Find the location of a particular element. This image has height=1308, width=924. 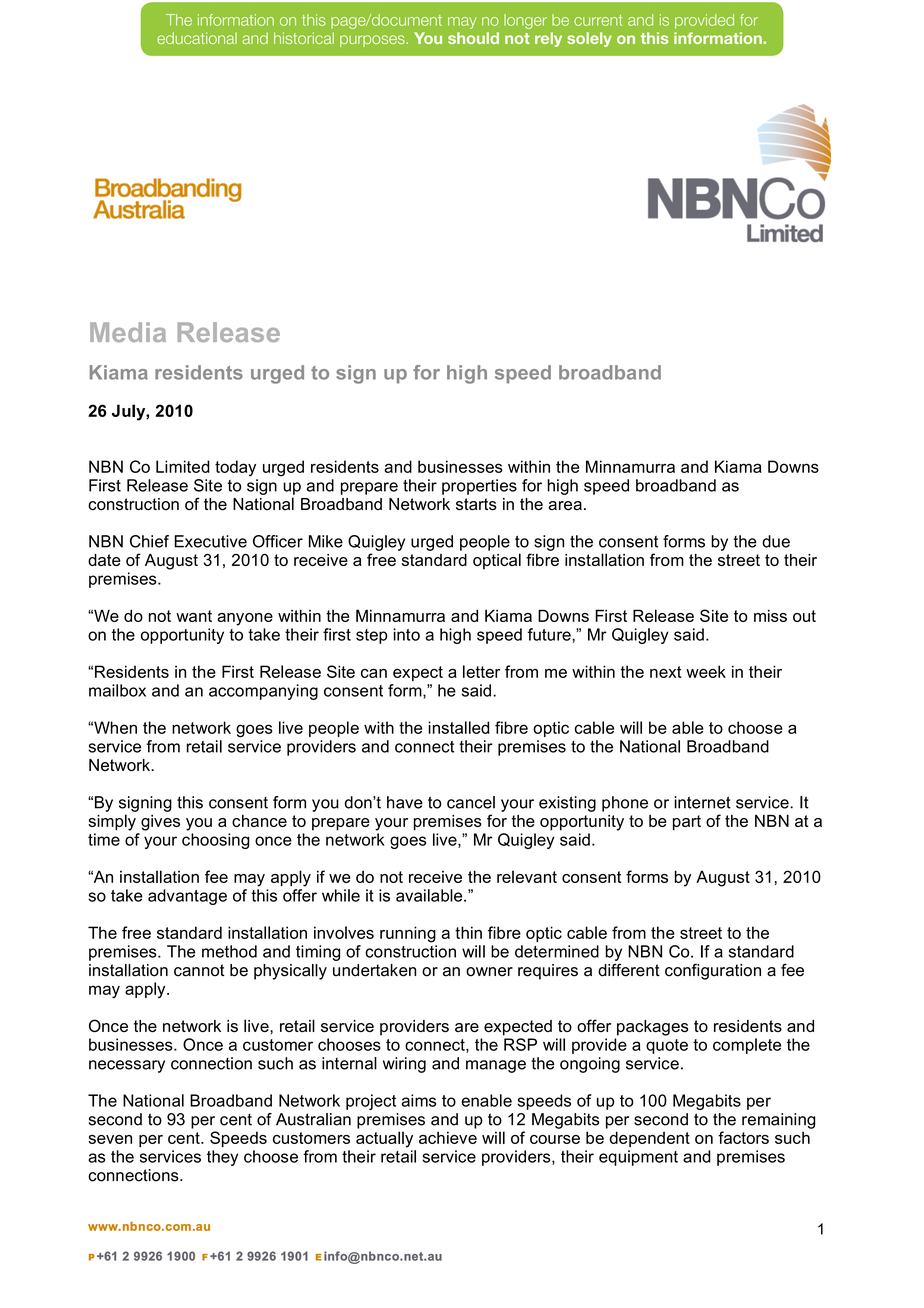

Media is located at coordinates (128, 332).
